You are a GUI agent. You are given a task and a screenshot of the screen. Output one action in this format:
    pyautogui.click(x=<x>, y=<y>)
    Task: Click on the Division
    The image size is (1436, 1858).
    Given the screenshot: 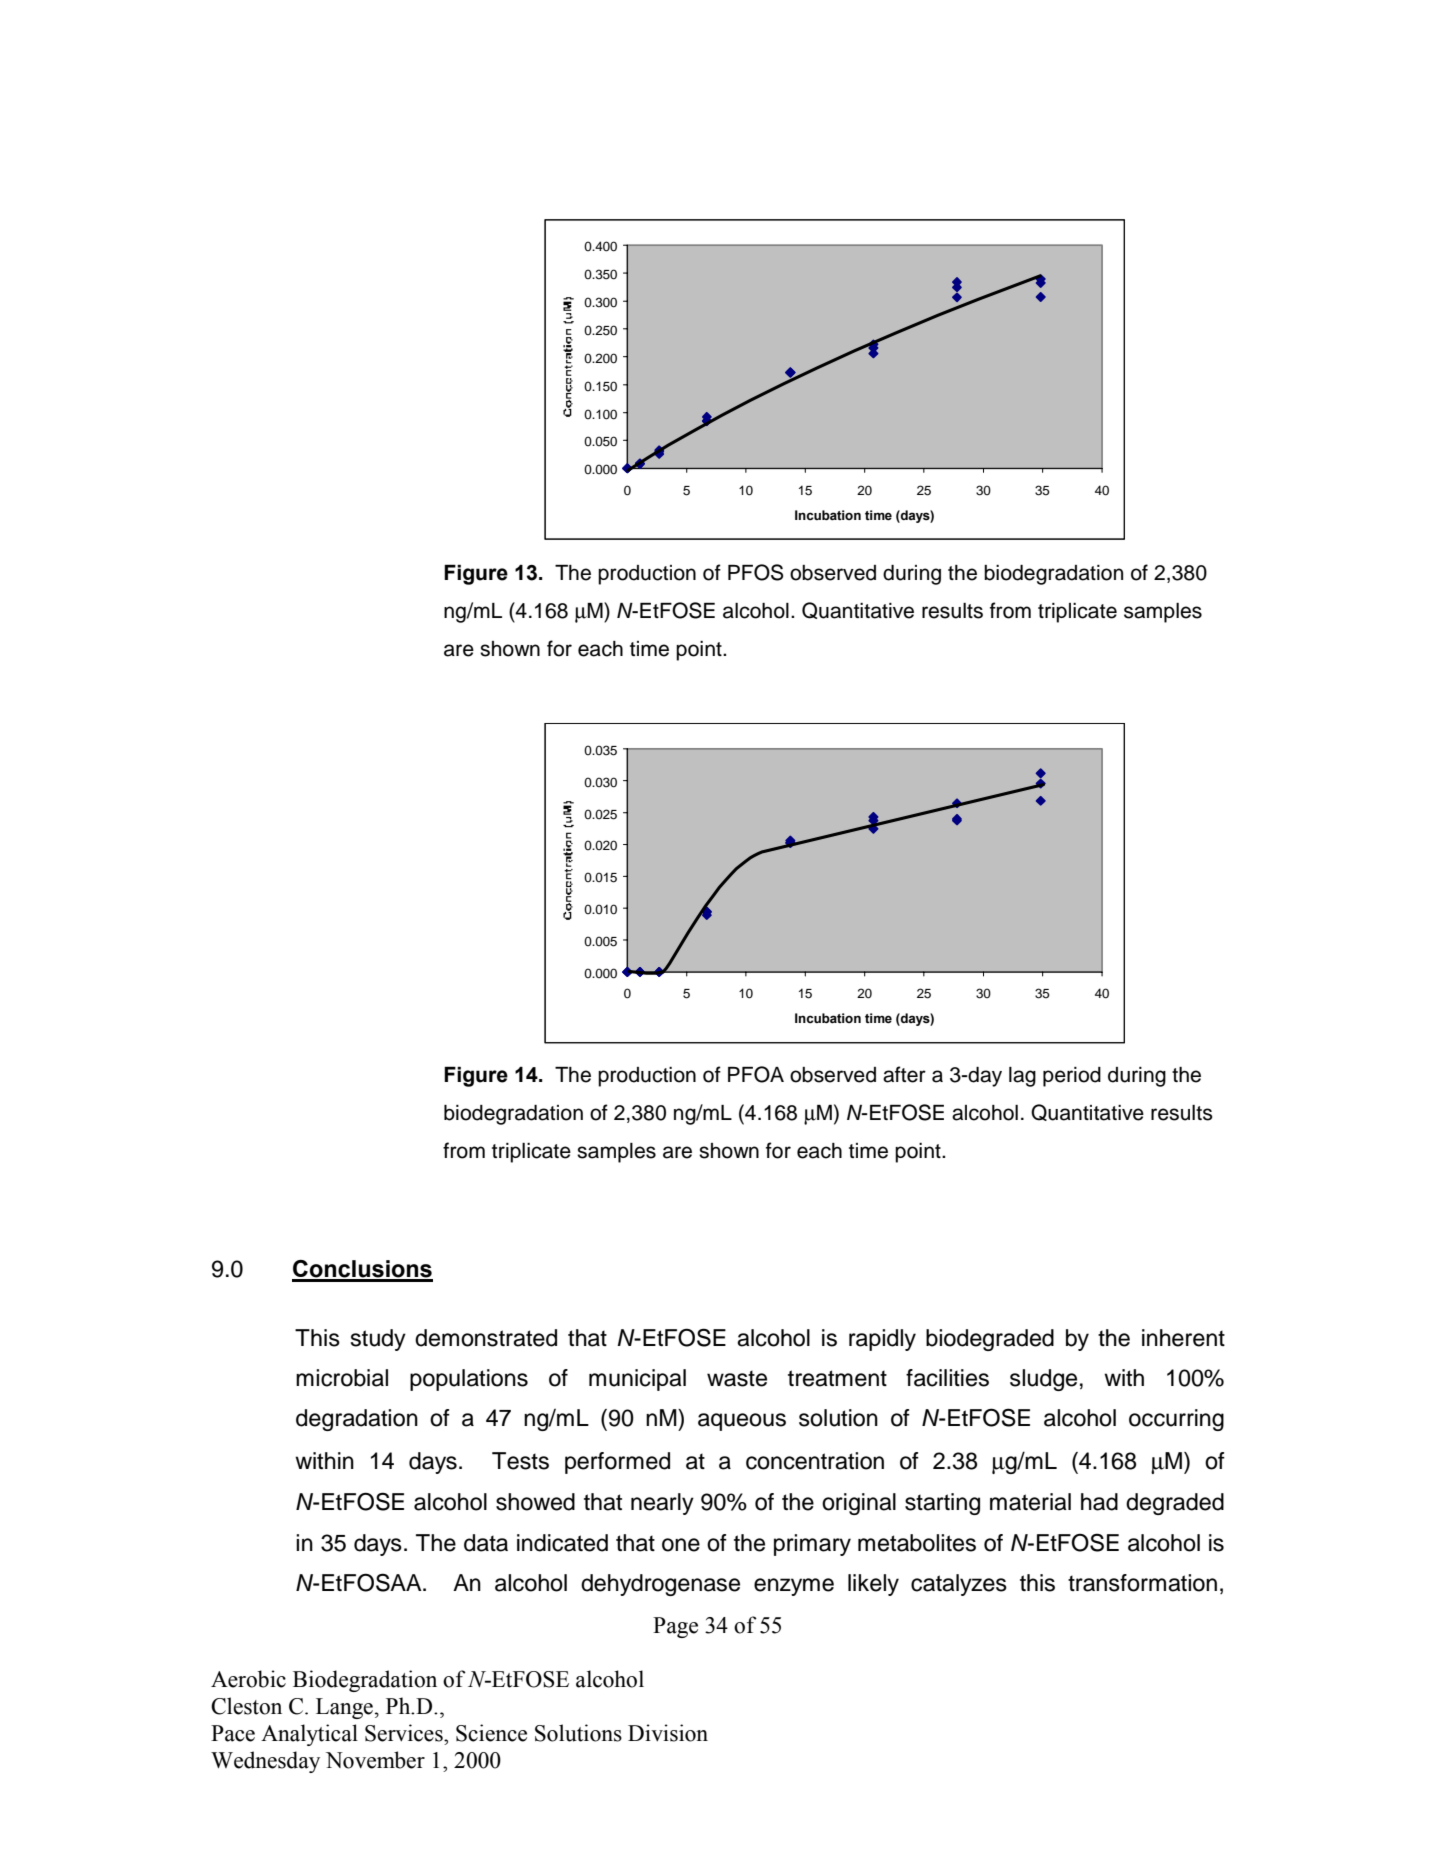 What is the action you would take?
    pyautogui.click(x=668, y=1733)
